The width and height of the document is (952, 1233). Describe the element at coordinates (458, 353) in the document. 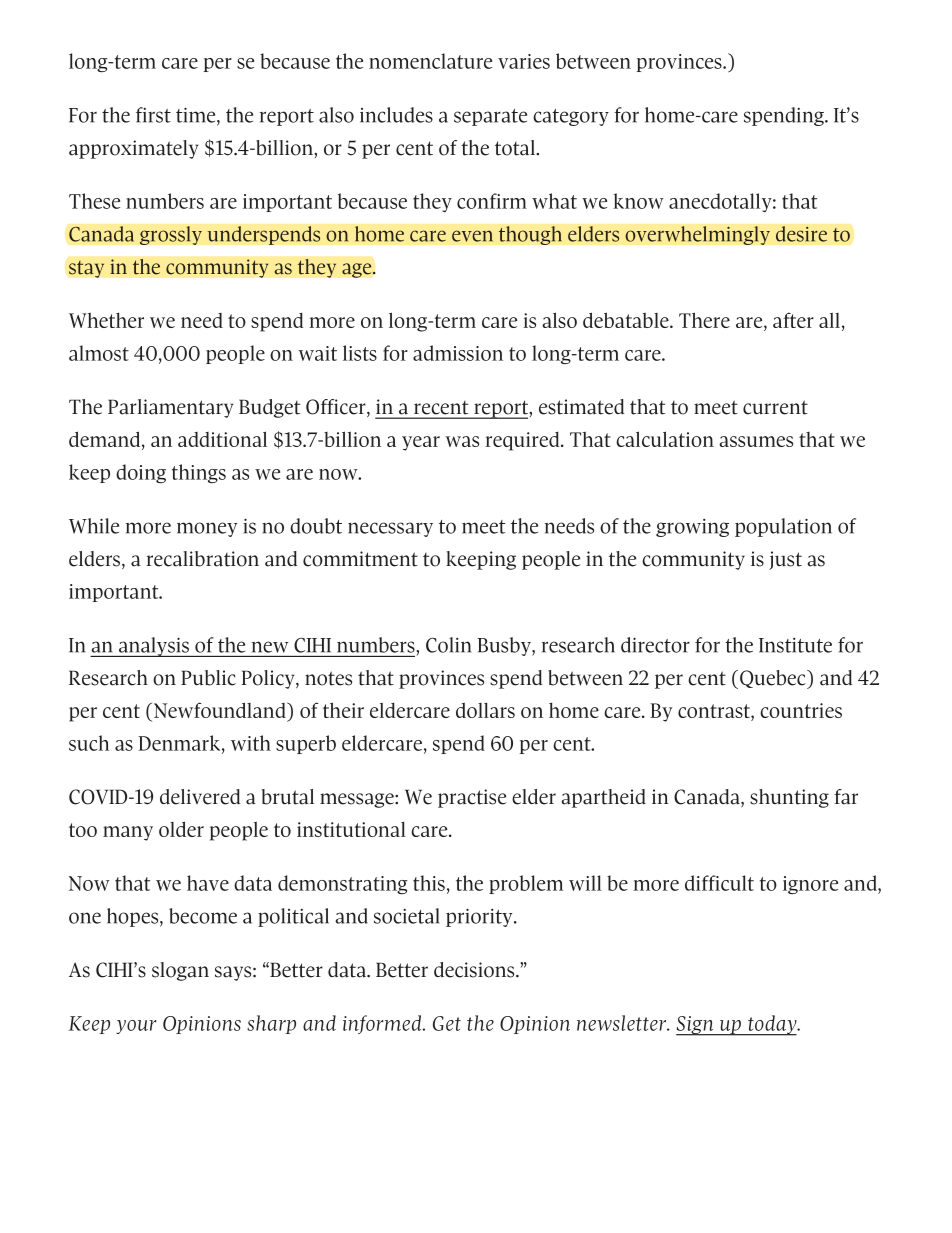

I see `admission` at that location.
